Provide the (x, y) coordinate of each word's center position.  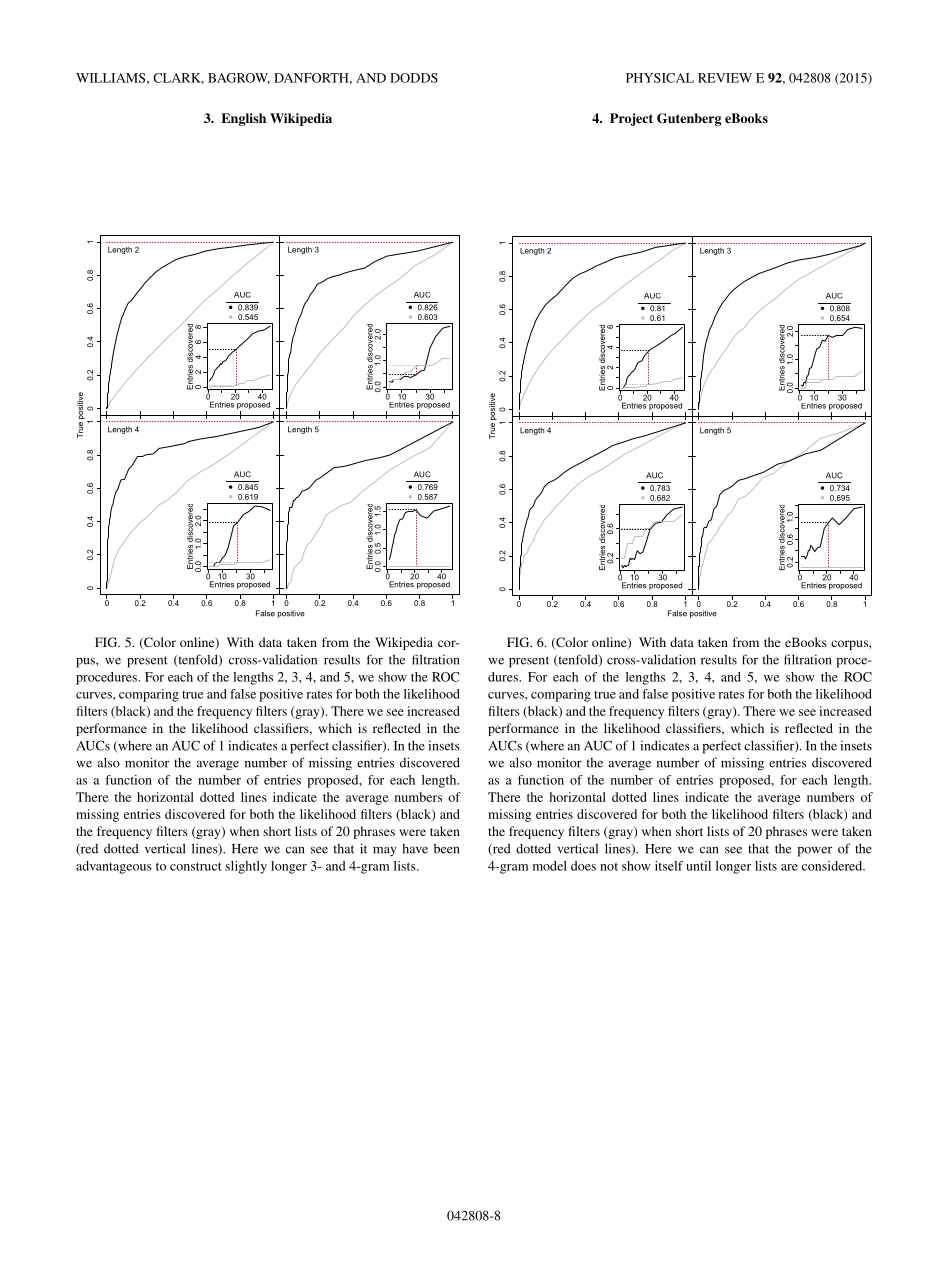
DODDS (414, 78)
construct (196, 866)
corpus (850, 645)
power (814, 852)
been (447, 849)
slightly (246, 867)
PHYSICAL (660, 78)
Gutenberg (689, 119)
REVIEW (725, 78)
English (243, 119)
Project (631, 119)
